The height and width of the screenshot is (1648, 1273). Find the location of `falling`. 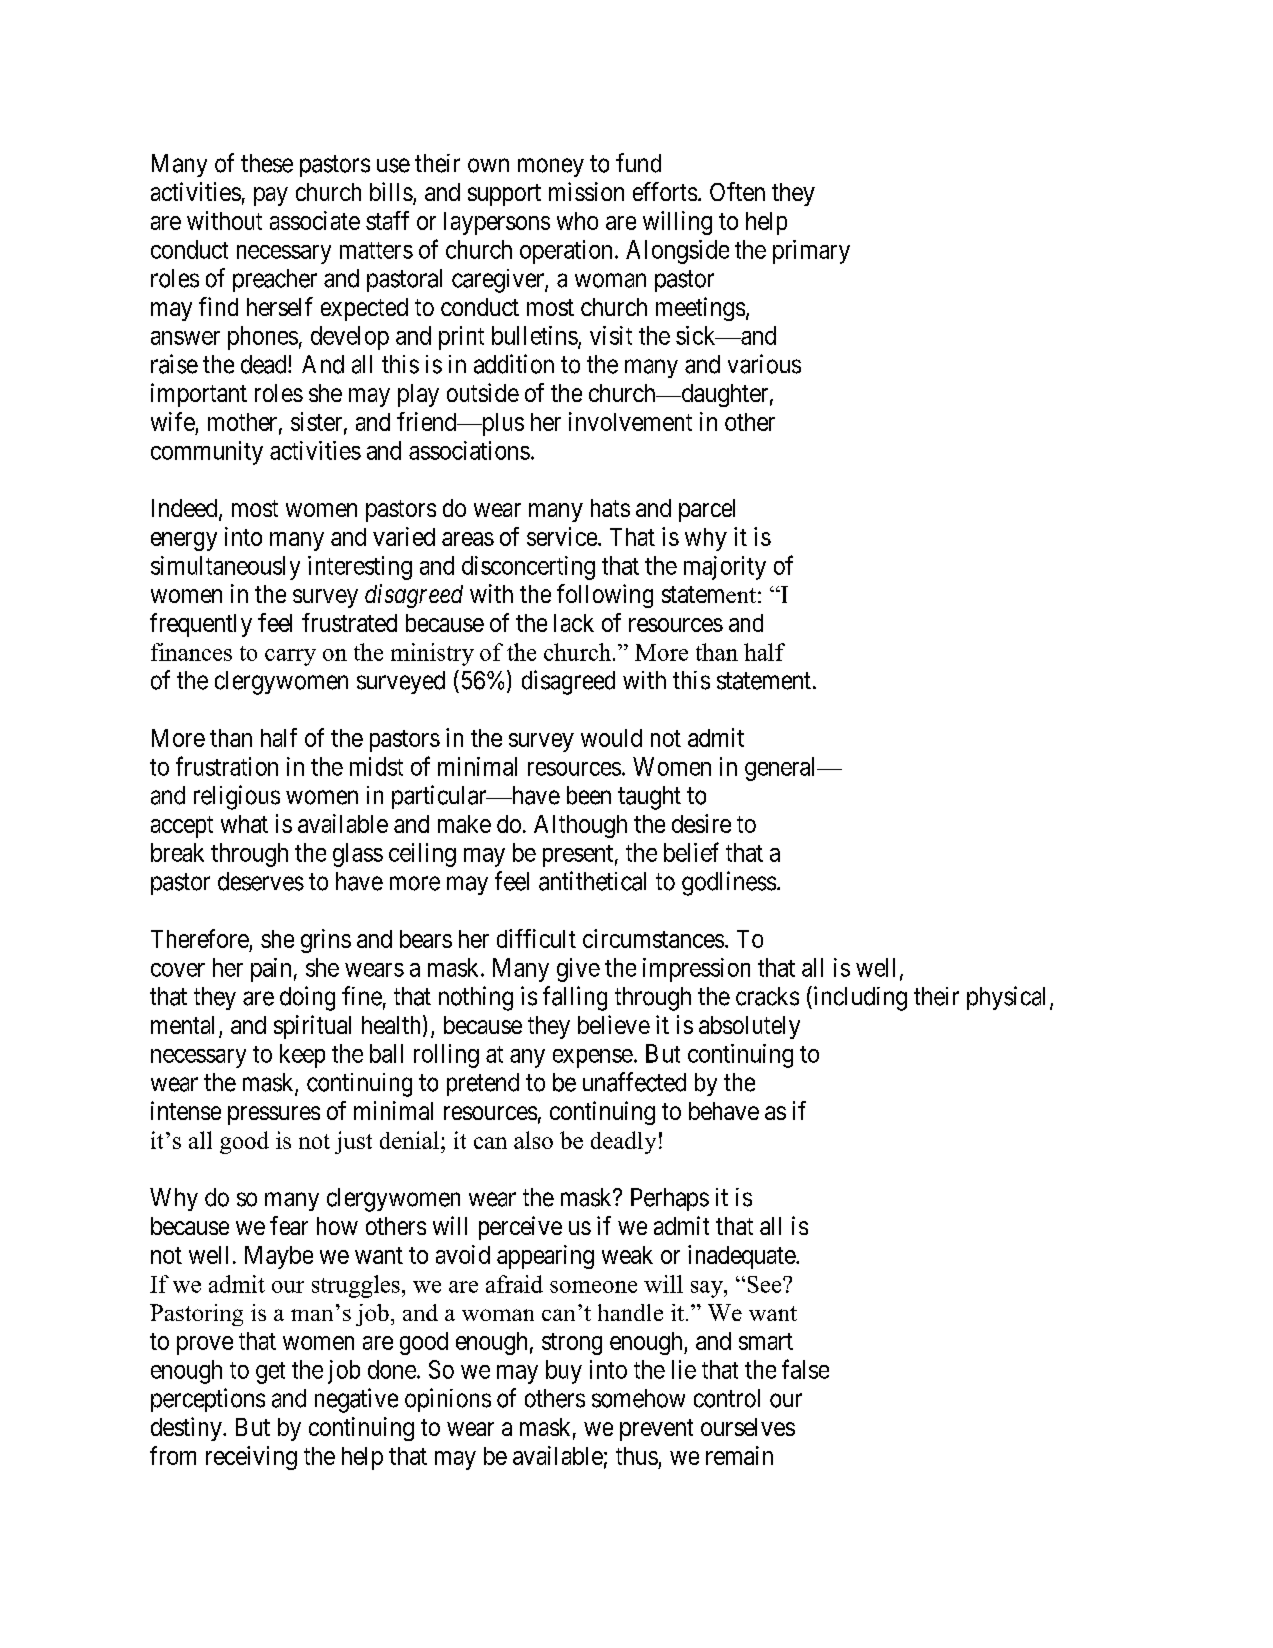

falling is located at coordinates (575, 998).
